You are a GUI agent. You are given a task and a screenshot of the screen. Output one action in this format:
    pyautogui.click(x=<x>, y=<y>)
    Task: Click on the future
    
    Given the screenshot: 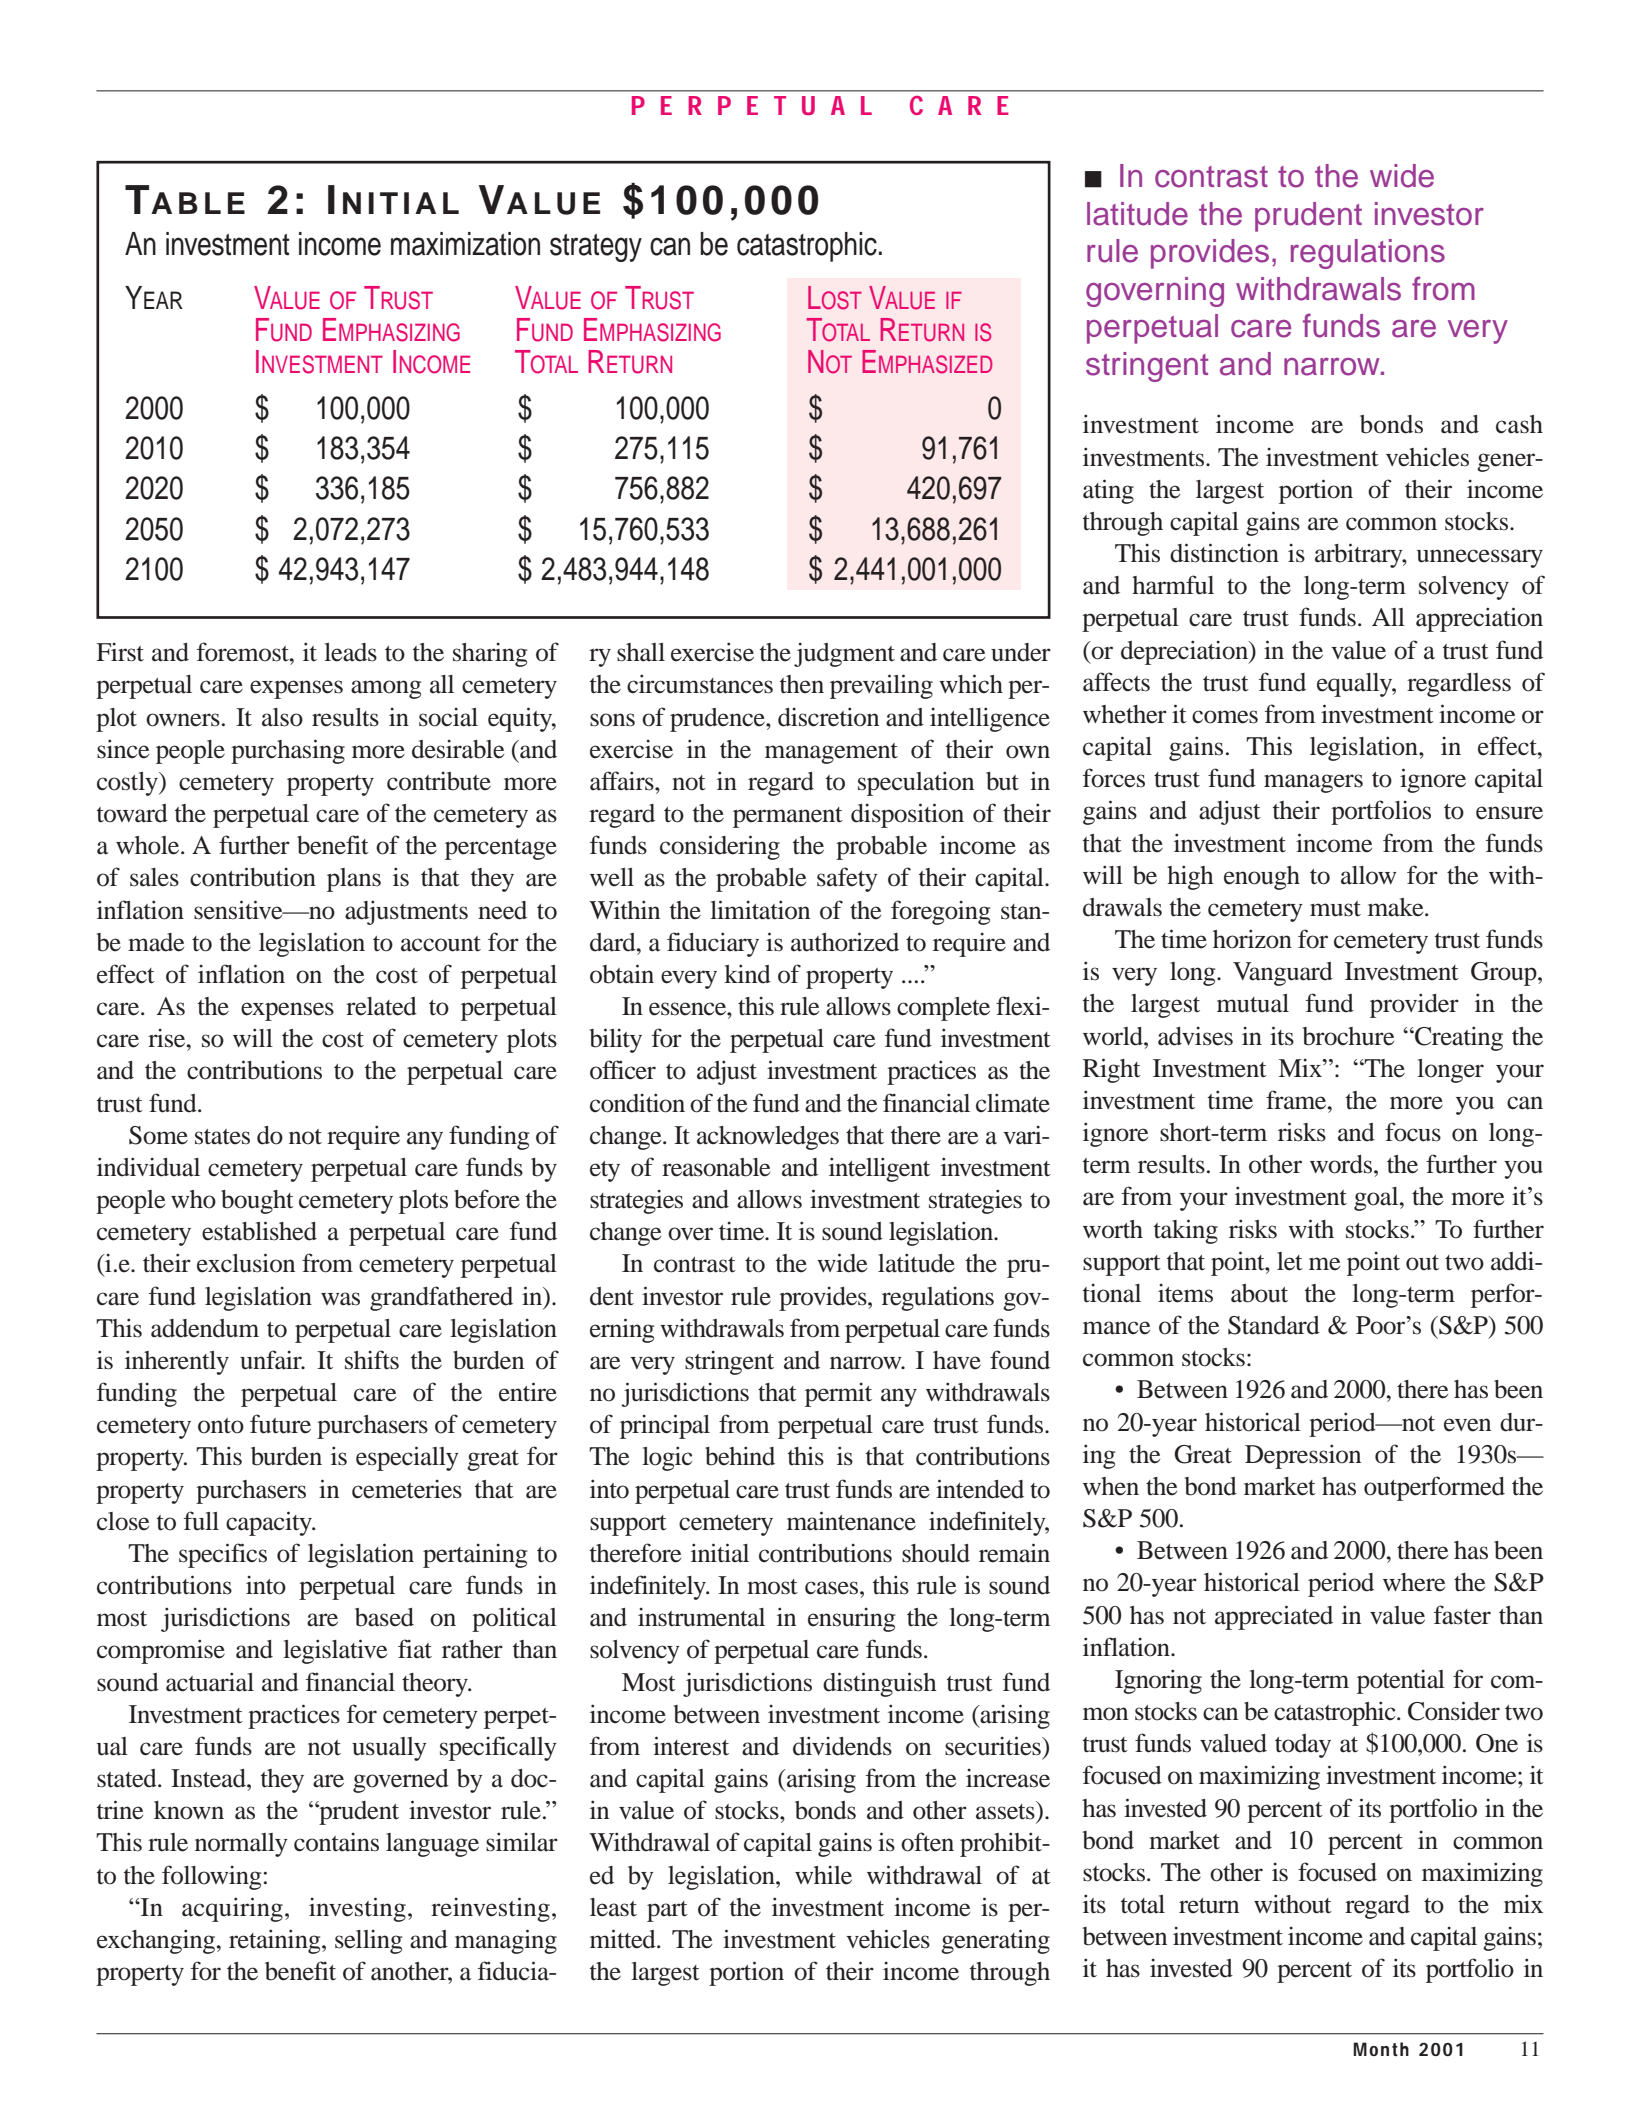 What is the action you would take?
    pyautogui.click(x=280, y=1424)
